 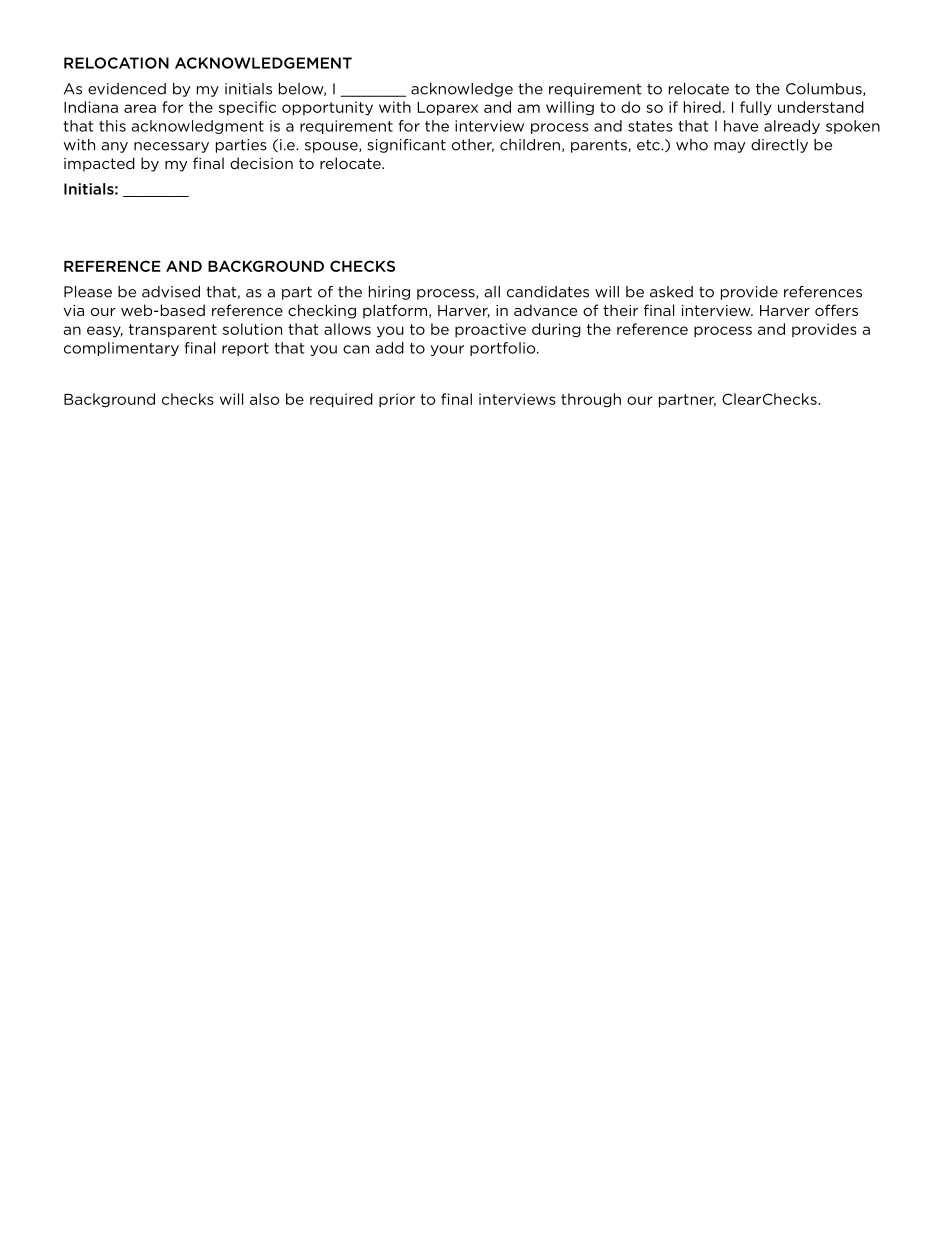 I want to click on transparent, so click(x=173, y=331).
